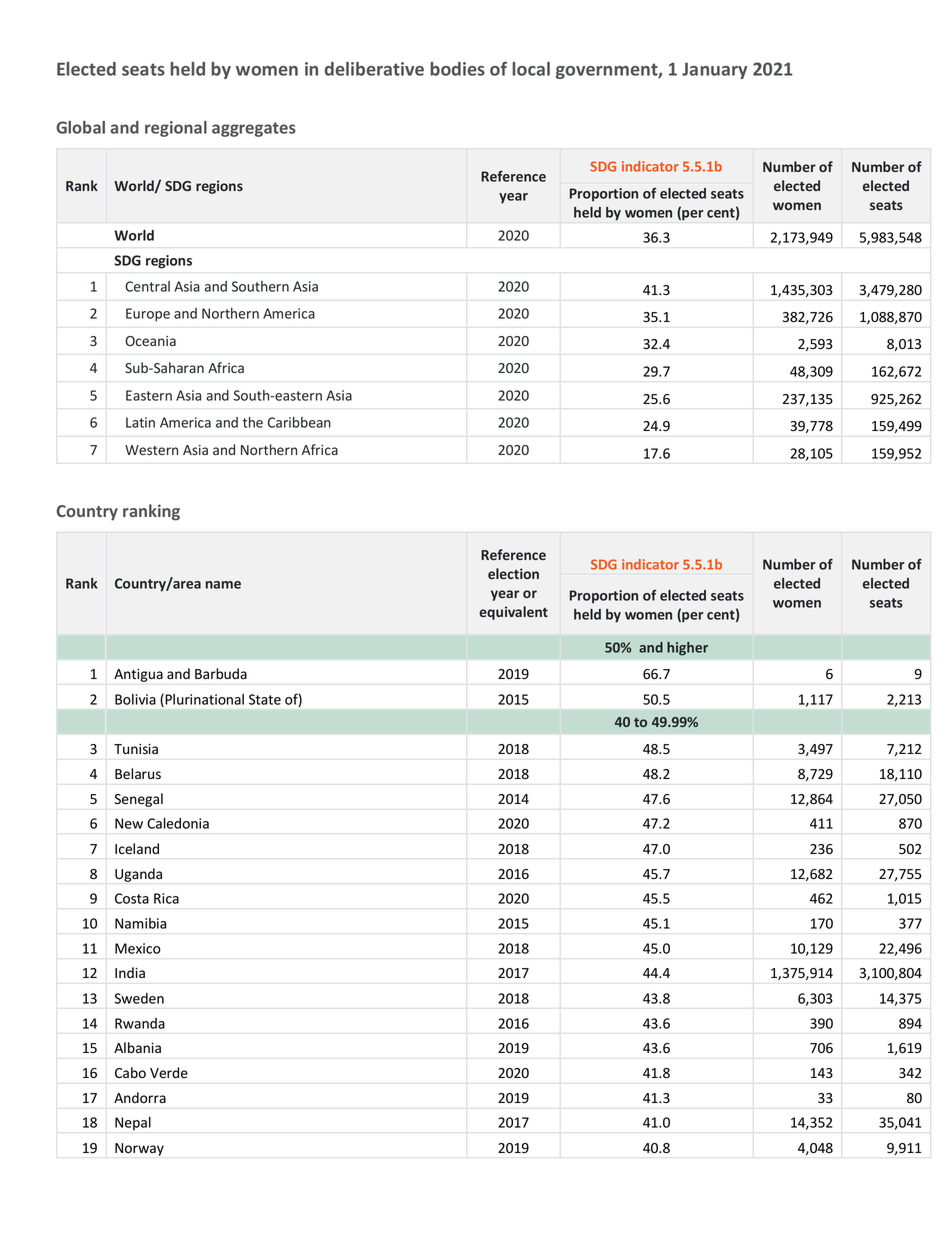 The height and width of the screenshot is (1233, 952). I want to click on equivalent, so click(513, 613).
